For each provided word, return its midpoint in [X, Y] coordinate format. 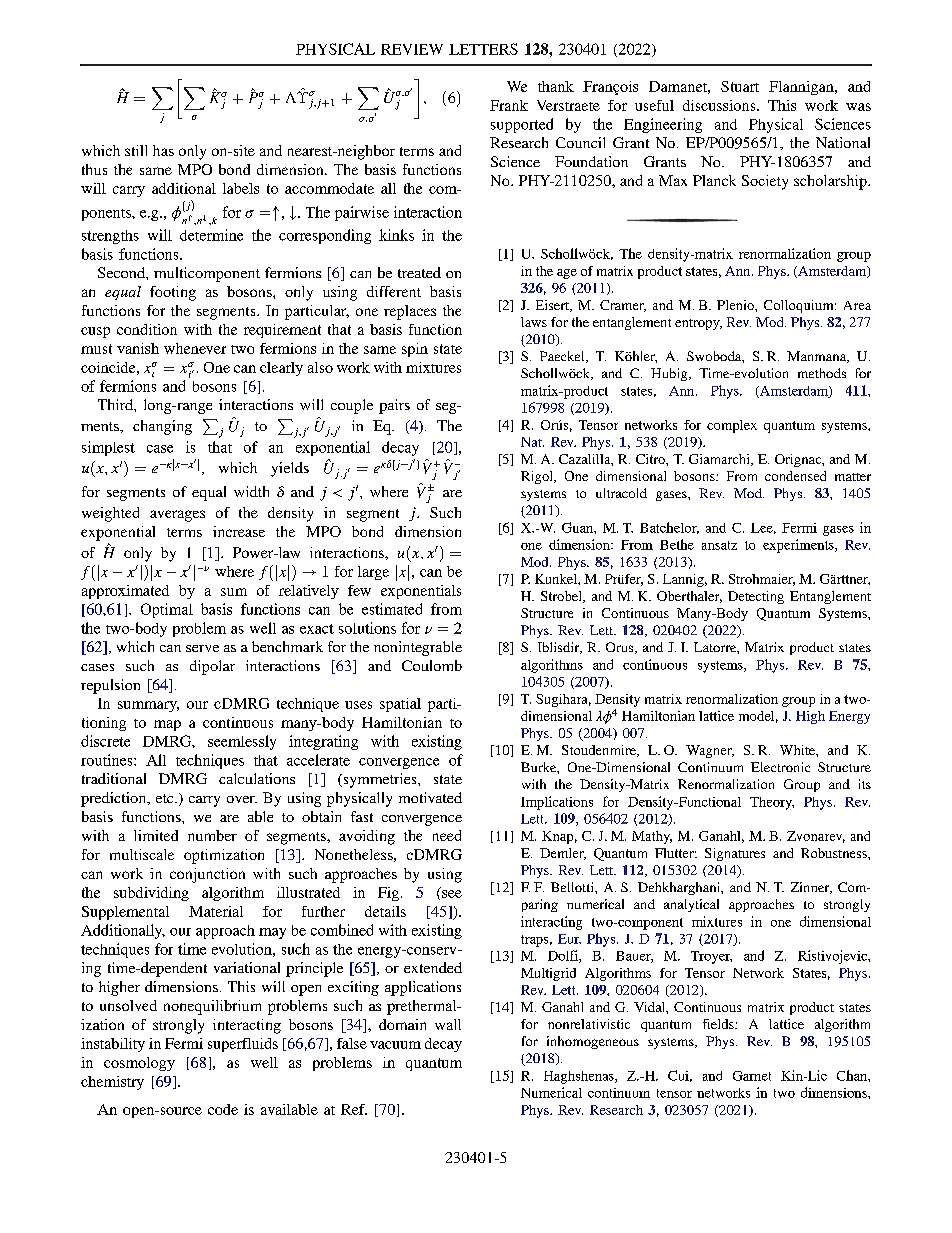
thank [556, 86]
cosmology [139, 1064]
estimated [392, 609]
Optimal [167, 610]
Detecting [756, 597]
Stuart [740, 86]
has [163, 150]
